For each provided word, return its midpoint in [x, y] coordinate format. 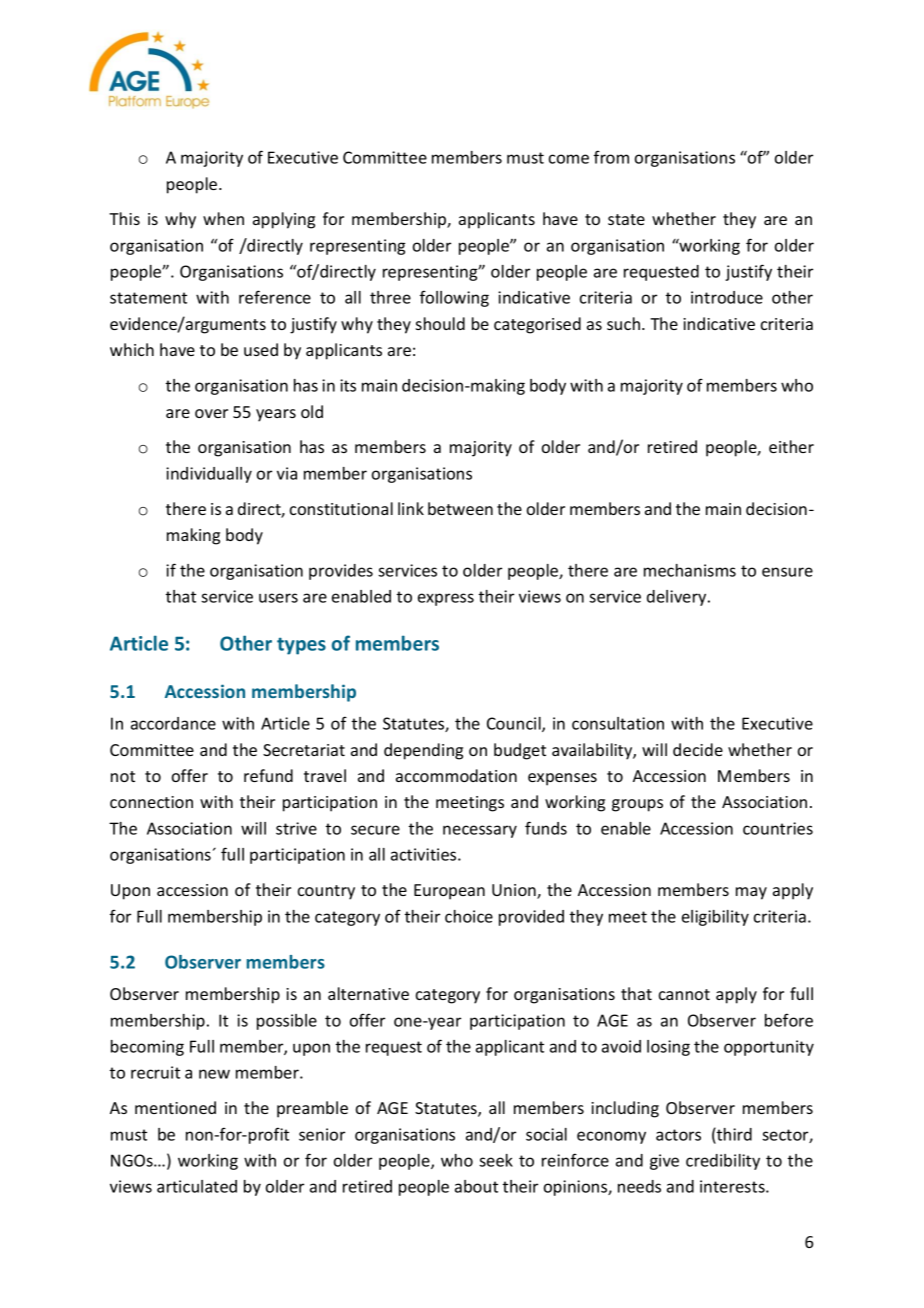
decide [698, 749]
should [440, 323]
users [278, 598]
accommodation [456, 775]
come [569, 159]
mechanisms [690, 570]
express [446, 599]
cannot [684, 994]
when [223, 218]
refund [268, 775]
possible [287, 1022]
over [211, 413]
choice [469, 916]
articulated [197, 1186]
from [611, 157]
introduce [727, 297]
